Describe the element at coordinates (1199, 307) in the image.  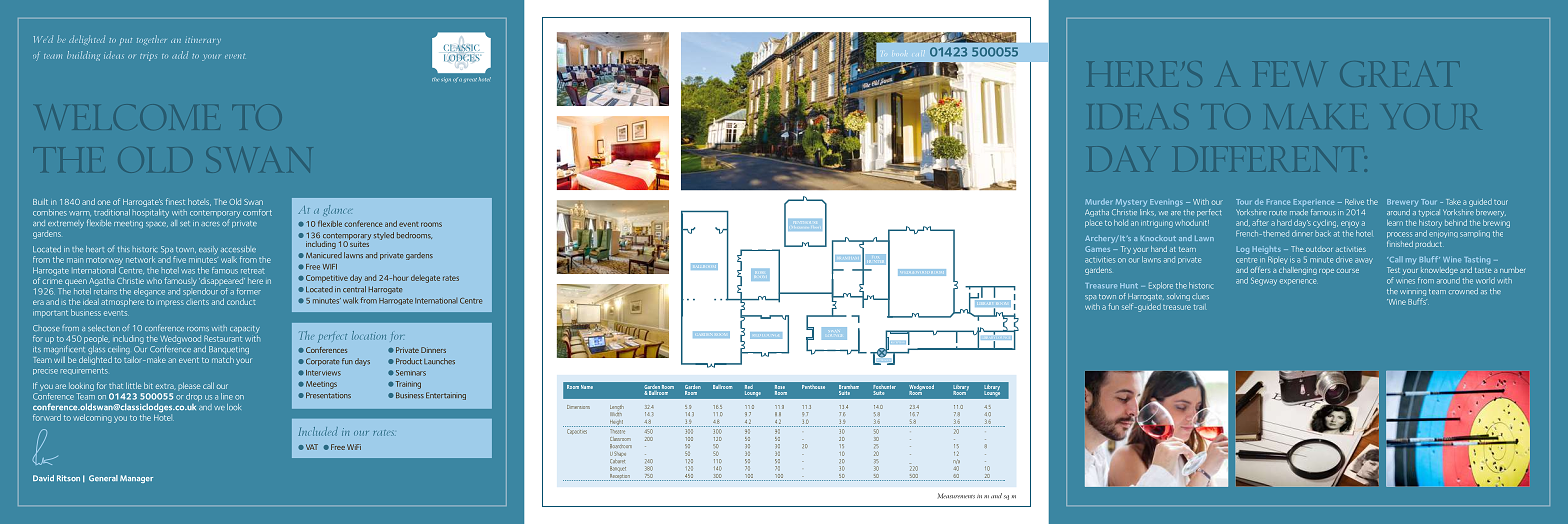
I see `trail` at that location.
